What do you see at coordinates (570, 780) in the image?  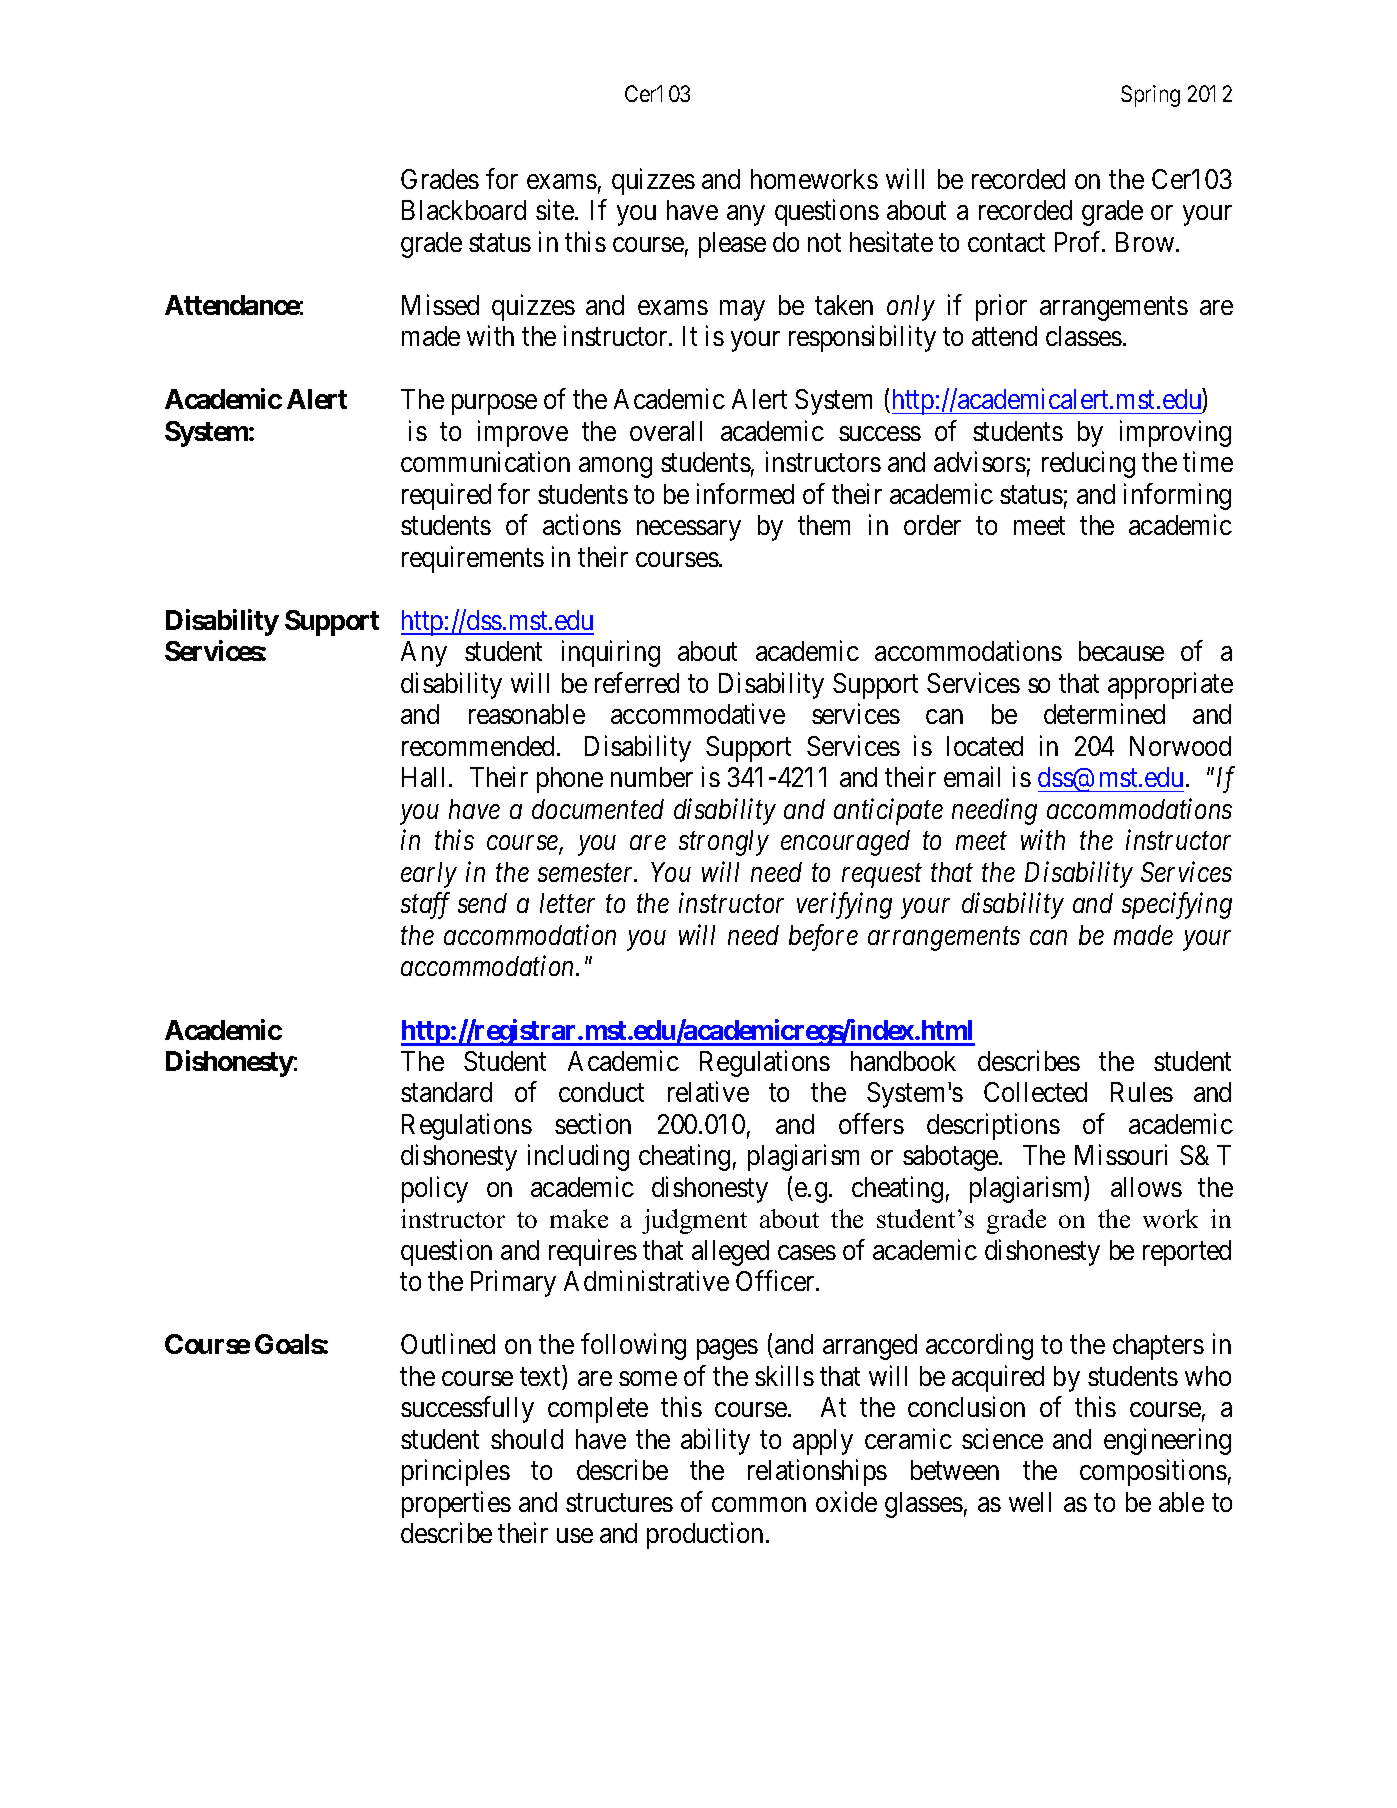 I see `phone` at bounding box center [570, 780].
